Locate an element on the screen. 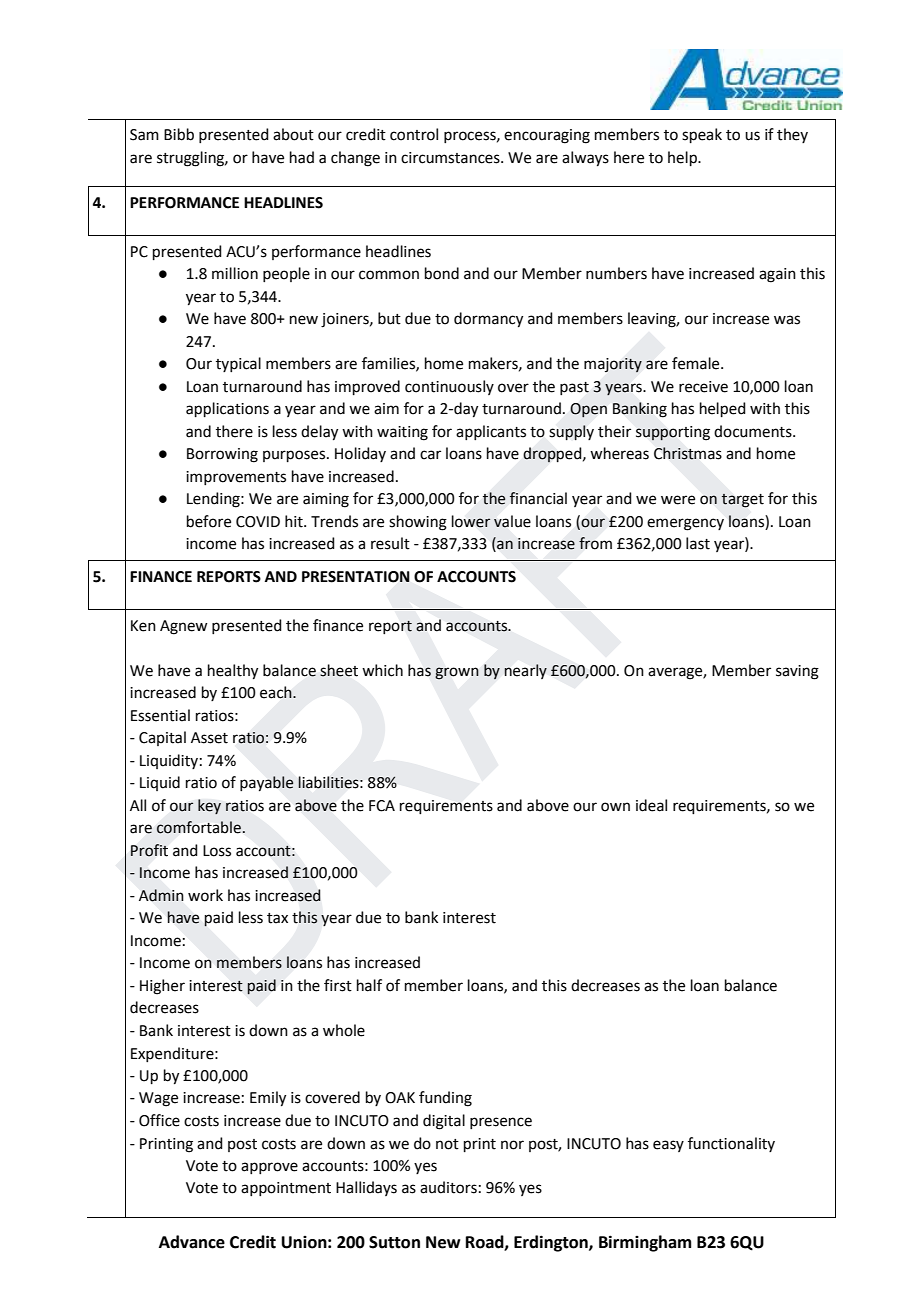 The image size is (924, 1308). Bibb is located at coordinates (179, 134).
